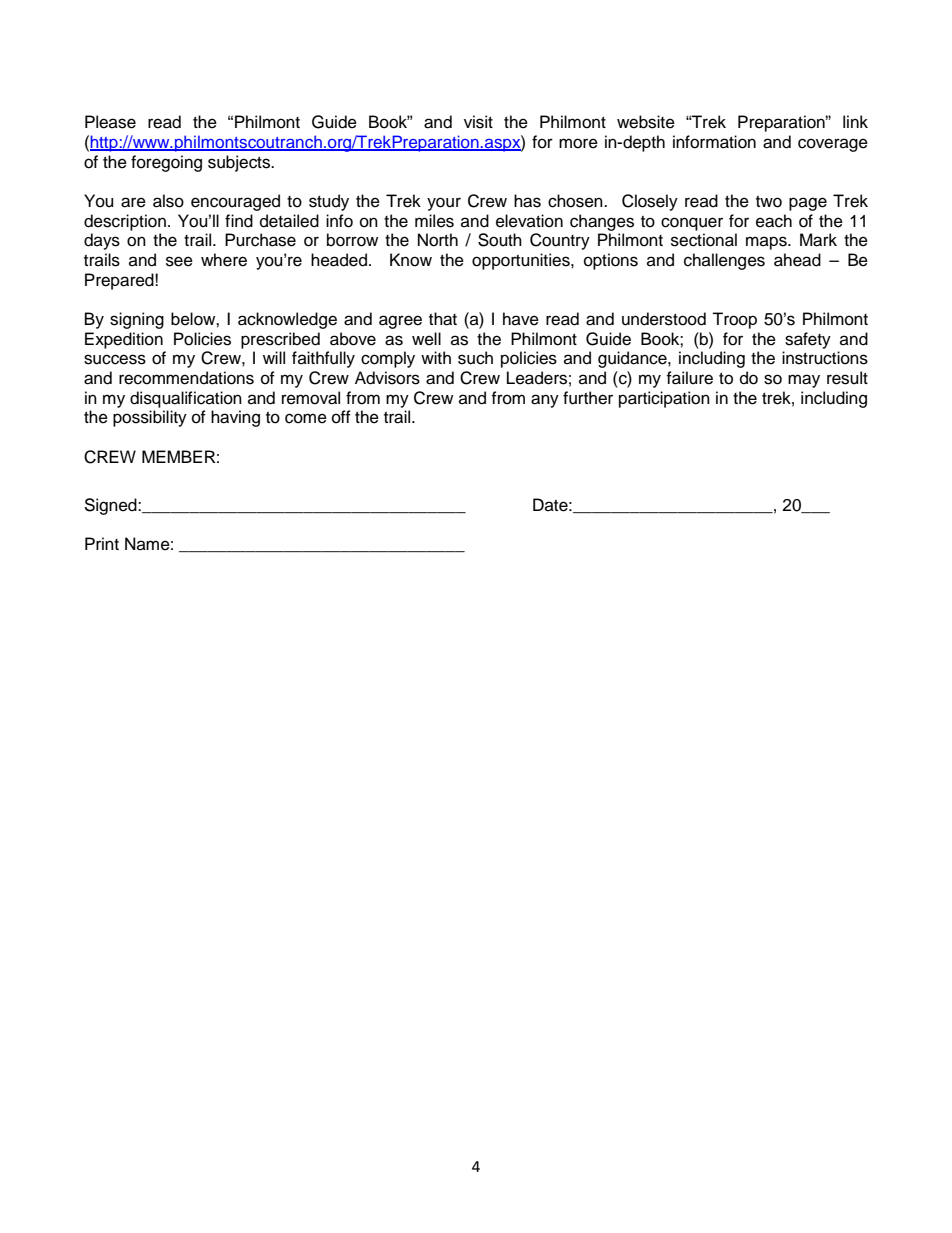 The width and height of the document is (952, 1233). I want to click on signing, so click(137, 320).
